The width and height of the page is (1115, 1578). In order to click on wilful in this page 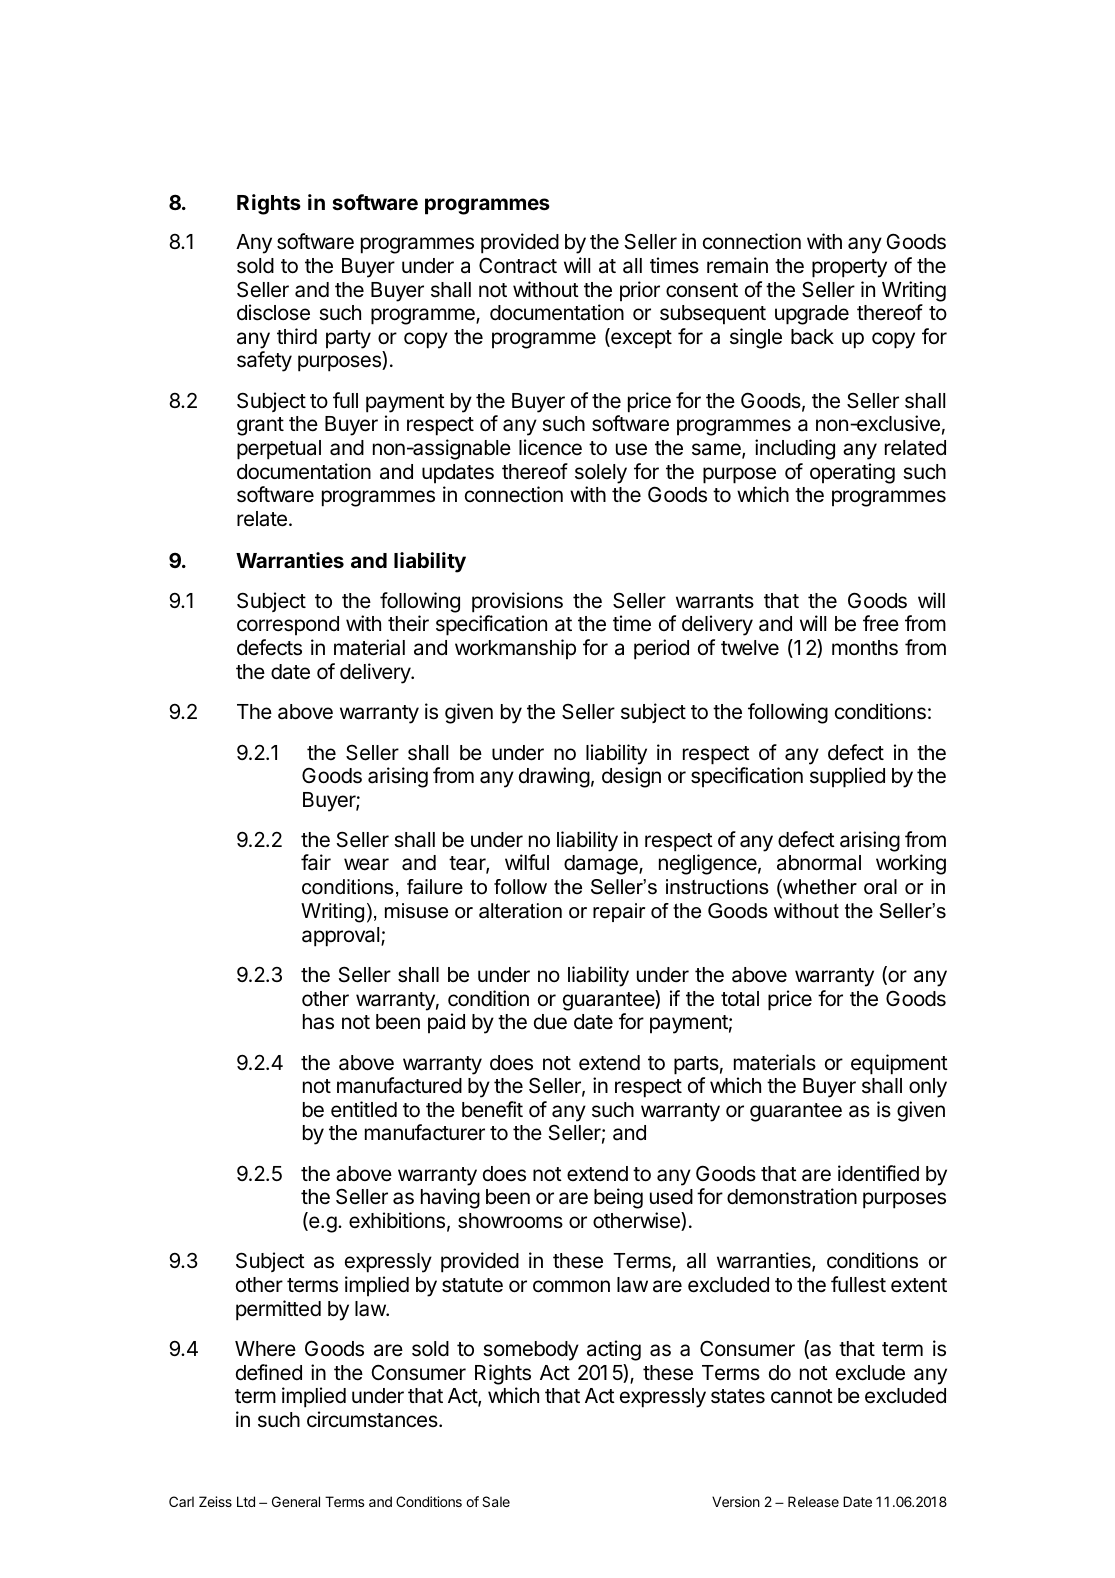, I will do `click(527, 862)`.
